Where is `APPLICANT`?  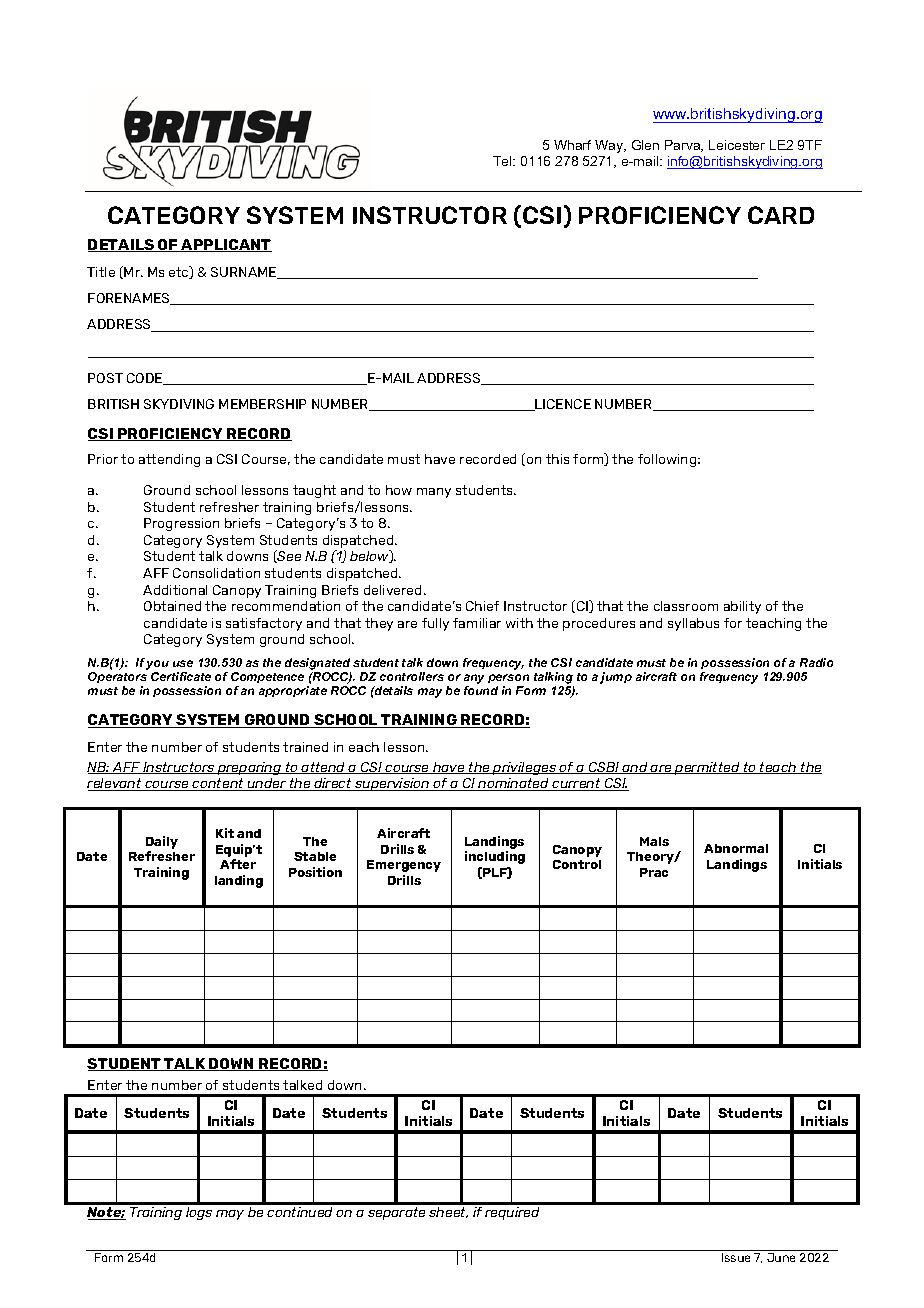 APPLICANT is located at coordinates (226, 245).
